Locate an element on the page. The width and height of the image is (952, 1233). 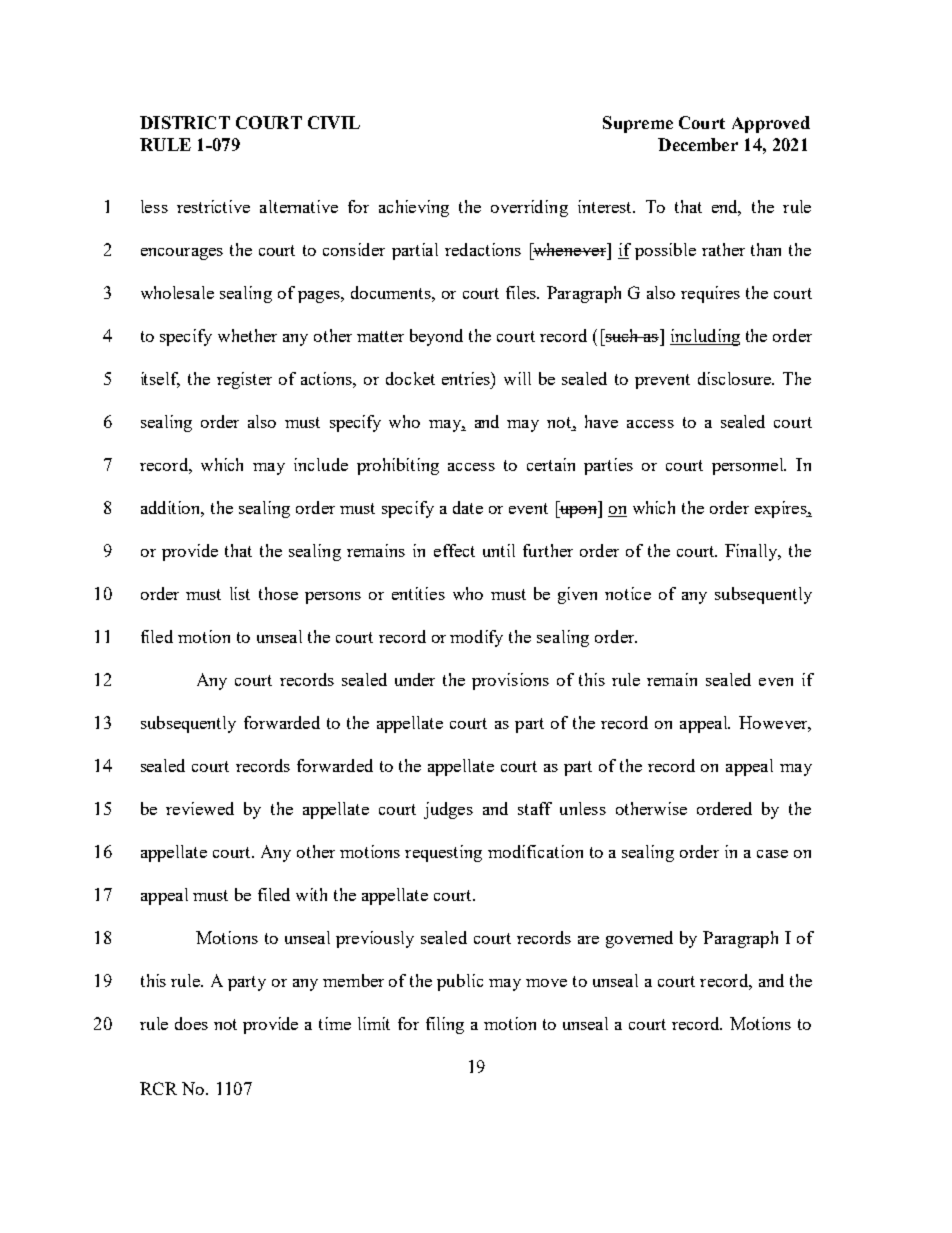
including is located at coordinates (705, 337).
